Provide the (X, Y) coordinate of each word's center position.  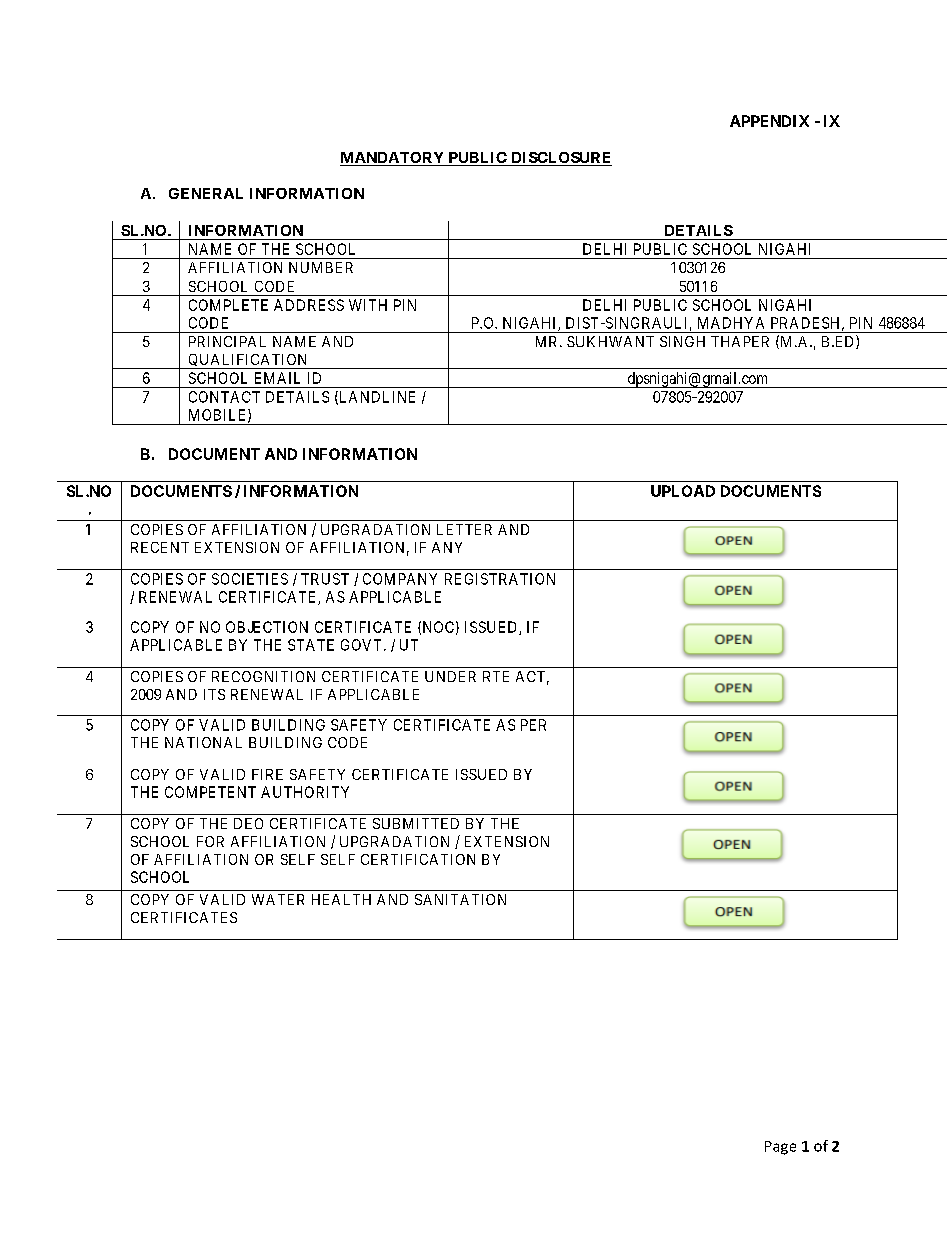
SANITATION (460, 899)
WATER (278, 899)
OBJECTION (267, 627)
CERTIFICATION (418, 859)
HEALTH (341, 899)
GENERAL (206, 193)
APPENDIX (769, 121)
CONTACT (224, 397)
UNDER (450, 676)
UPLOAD (683, 491)
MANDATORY (393, 159)
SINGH (682, 341)
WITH (368, 305)
